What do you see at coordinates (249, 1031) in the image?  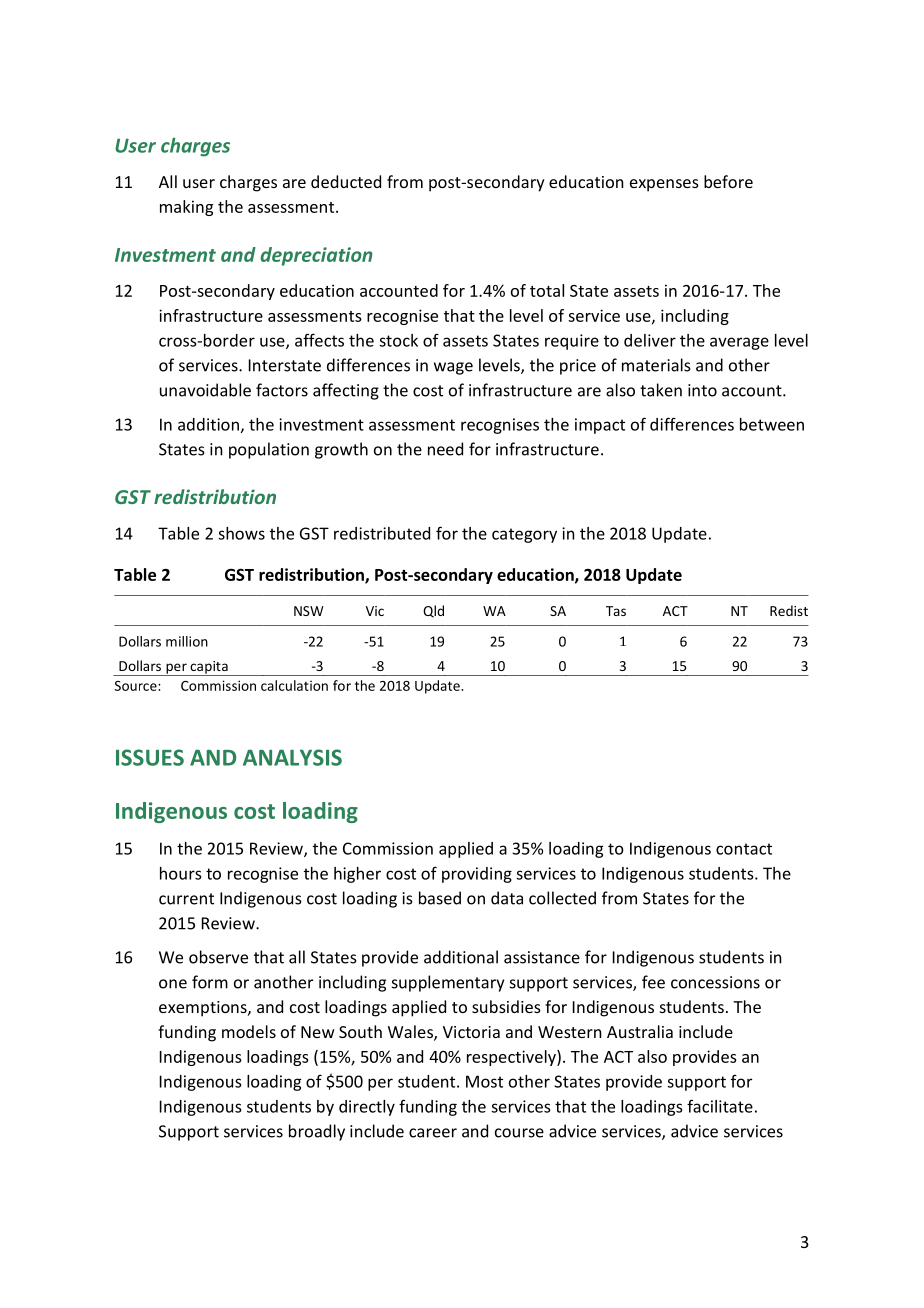 I see `models` at bounding box center [249, 1031].
